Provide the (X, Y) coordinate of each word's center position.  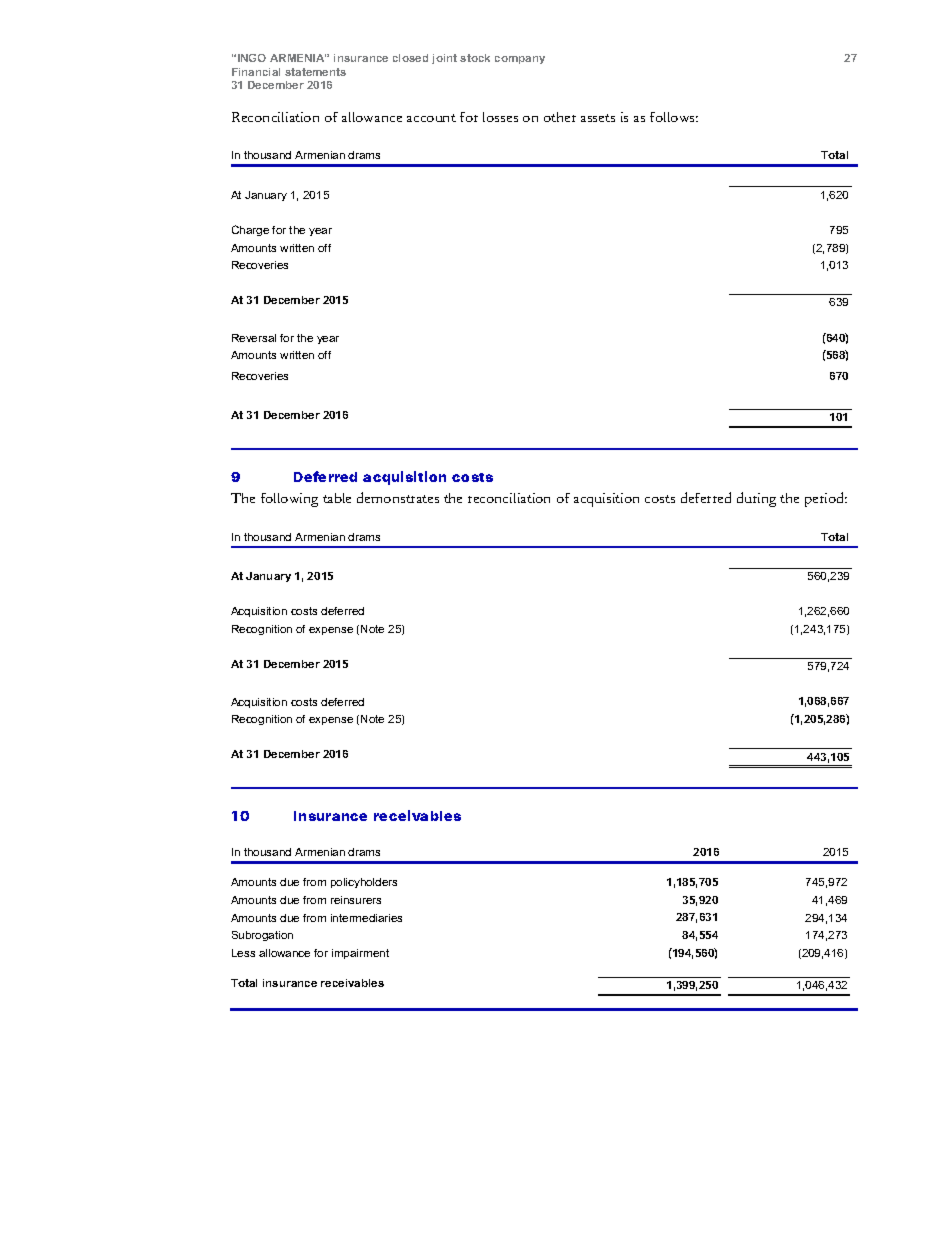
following (289, 500)
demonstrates (398, 497)
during (756, 499)
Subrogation (262, 936)
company (520, 60)
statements (315, 72)
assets (598, 118)
